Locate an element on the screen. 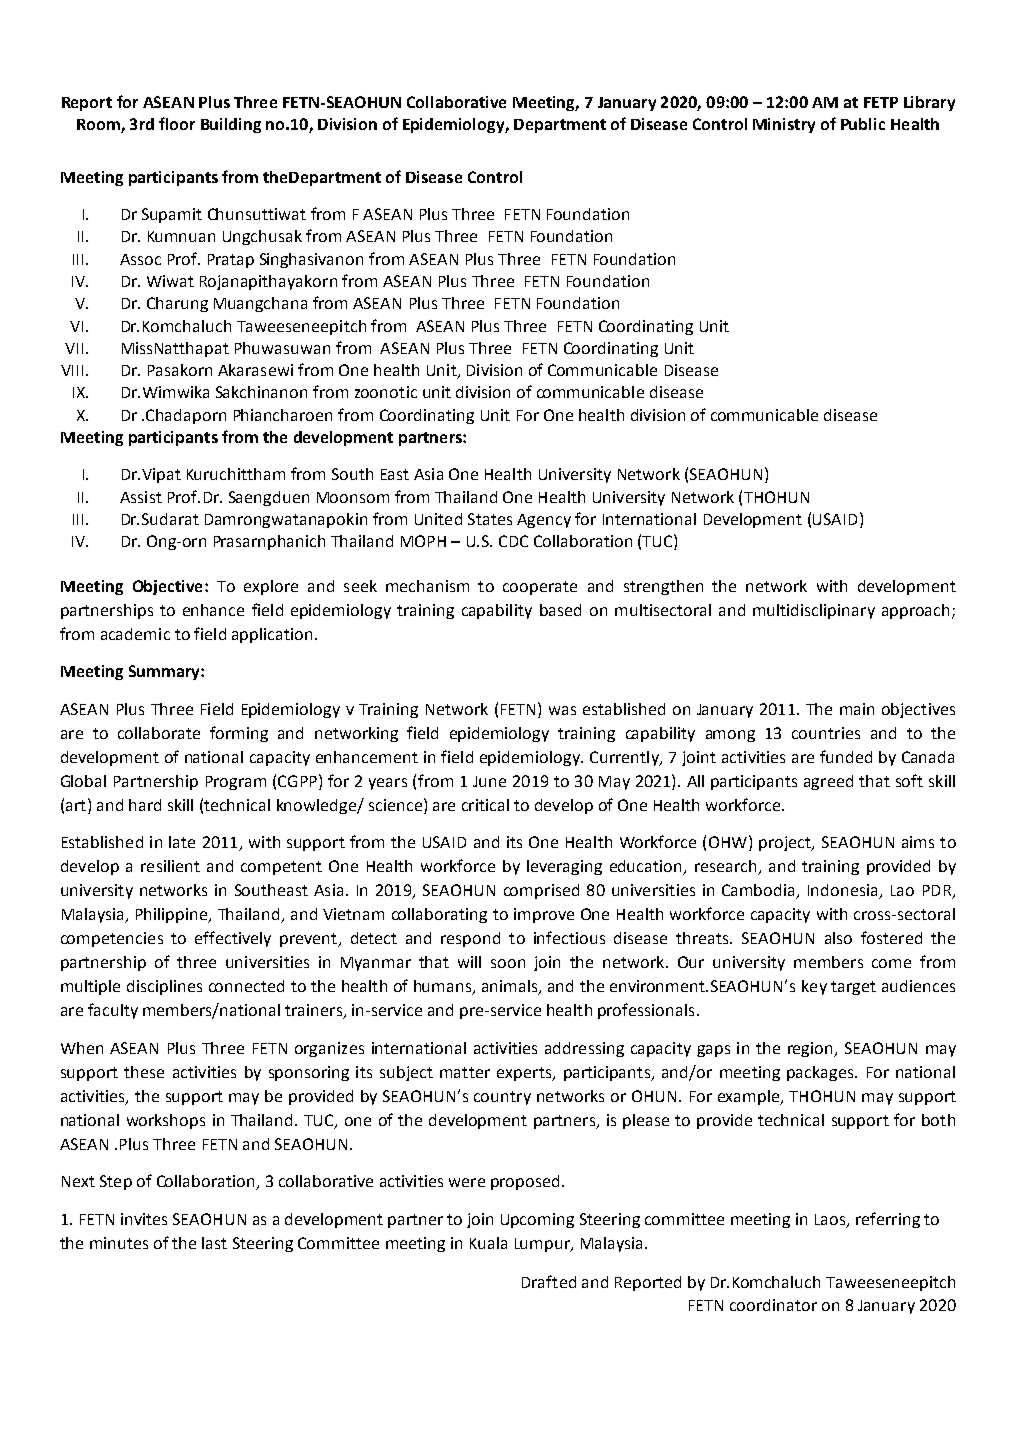 This screenshot has width=1016, height=1437. floor is located at coordinates (177, 123).
